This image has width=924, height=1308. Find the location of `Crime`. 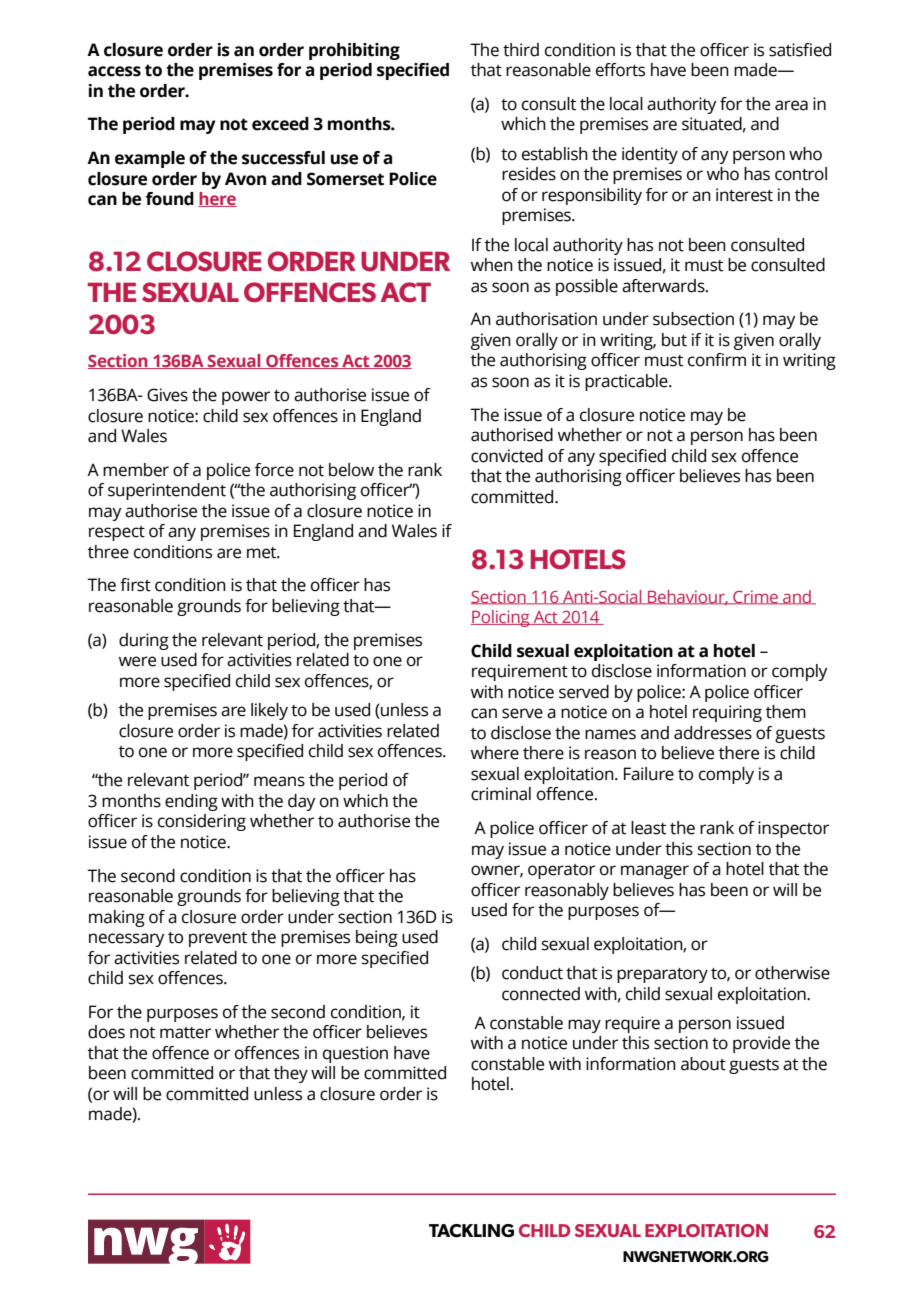

Crime is located at coordinates (755, 597).
